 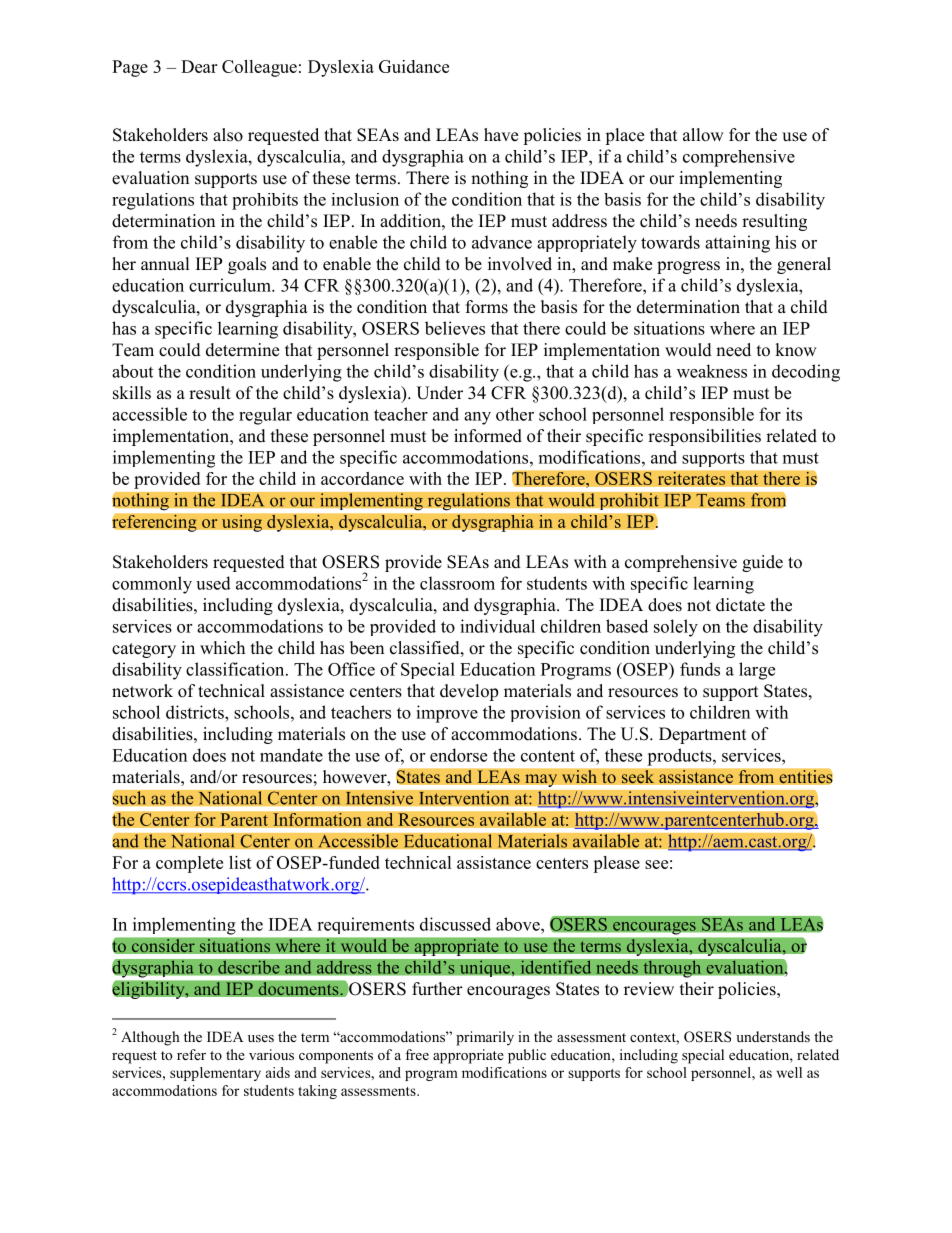 I want to click on complete, so click(x=189, y=864).
